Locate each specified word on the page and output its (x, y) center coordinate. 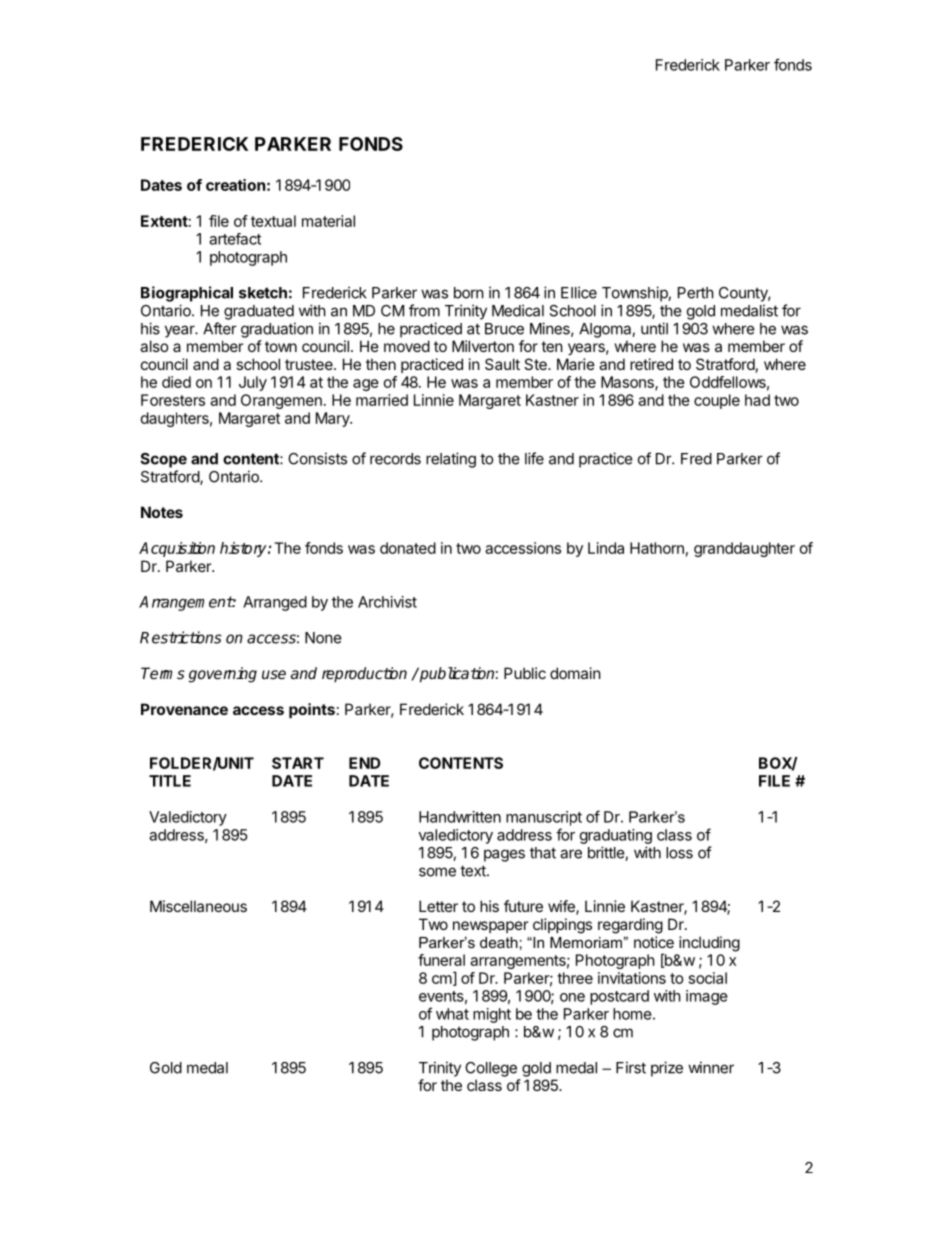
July (253, 383)
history (244, 549)
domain (575, 673)
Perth (696, 293)
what (452, 1014)
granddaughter (744, 549)
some (437, 872)
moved (407, 346)
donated (408, 548)
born (469, 293)
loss (679, 853)
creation (235, 185)
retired (651, 364)
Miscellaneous (198, 906)
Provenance (184, 709)
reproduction (364, 675)
